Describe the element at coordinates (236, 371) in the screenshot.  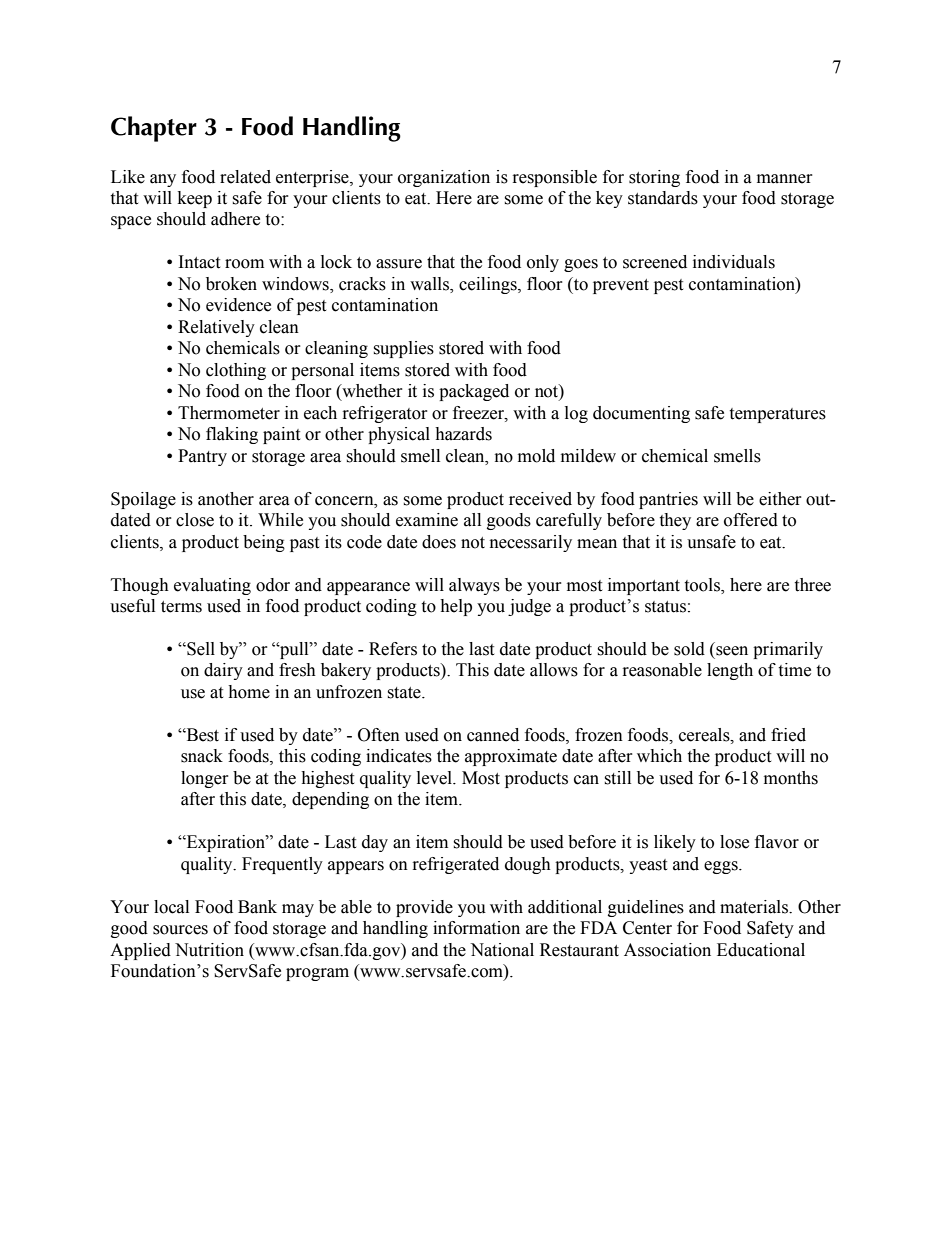
I see `clothing` at that location.
